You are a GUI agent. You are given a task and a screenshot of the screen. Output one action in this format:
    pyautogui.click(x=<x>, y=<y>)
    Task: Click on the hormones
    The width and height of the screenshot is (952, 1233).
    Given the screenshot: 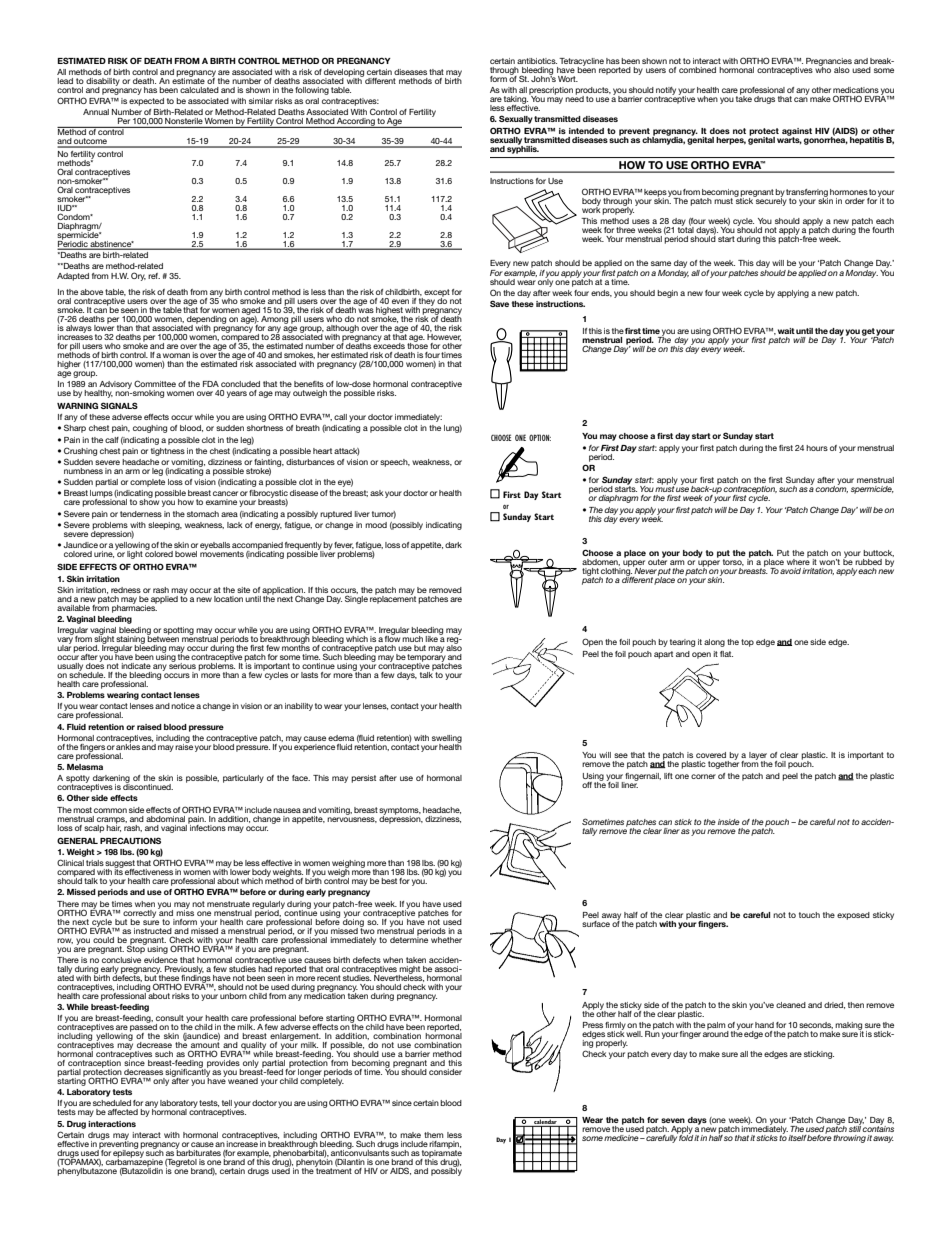 What is the action you would take?
    pyautogui.click(x=849, y=192)
